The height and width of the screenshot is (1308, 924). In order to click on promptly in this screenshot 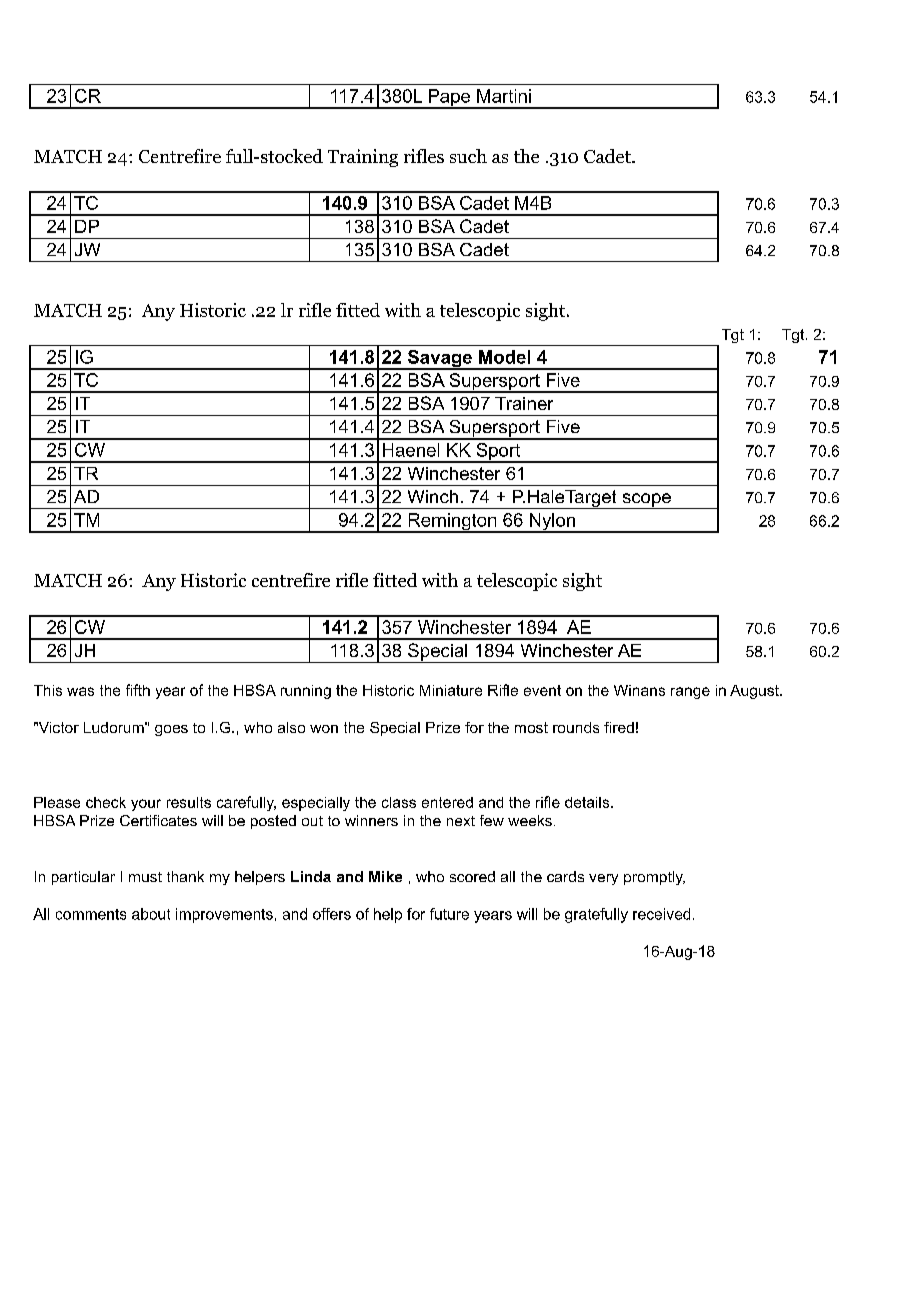, I will do `click(654, 878)`.
